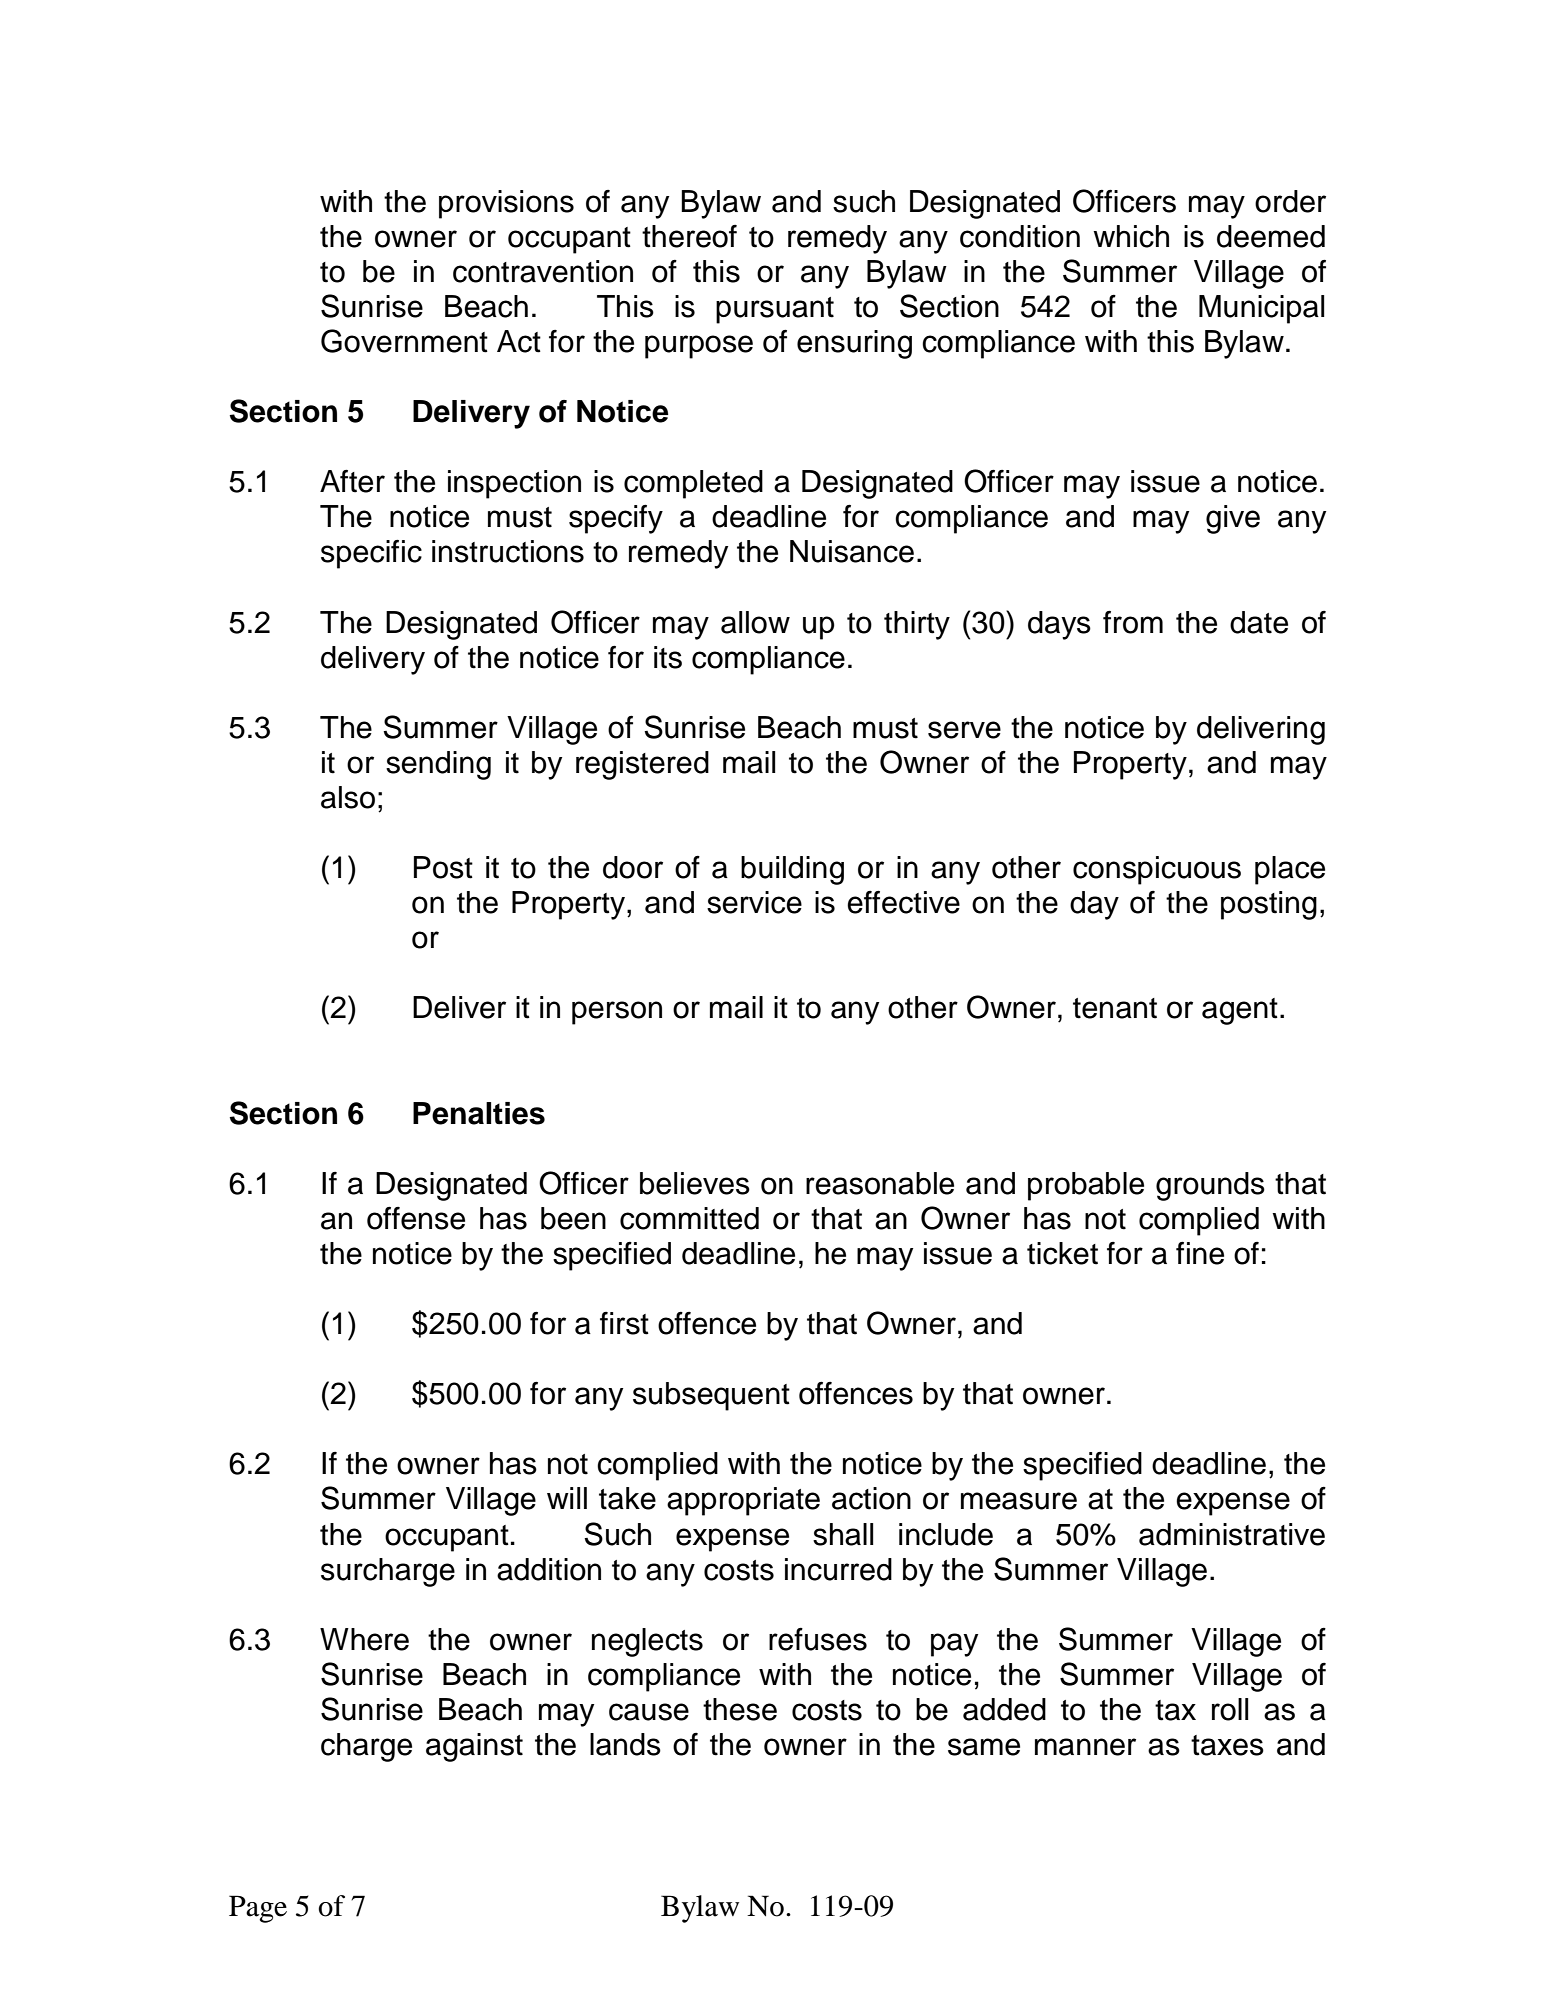 The image size is (1555, 2013). I want to click on which, so click(1131, 236).
